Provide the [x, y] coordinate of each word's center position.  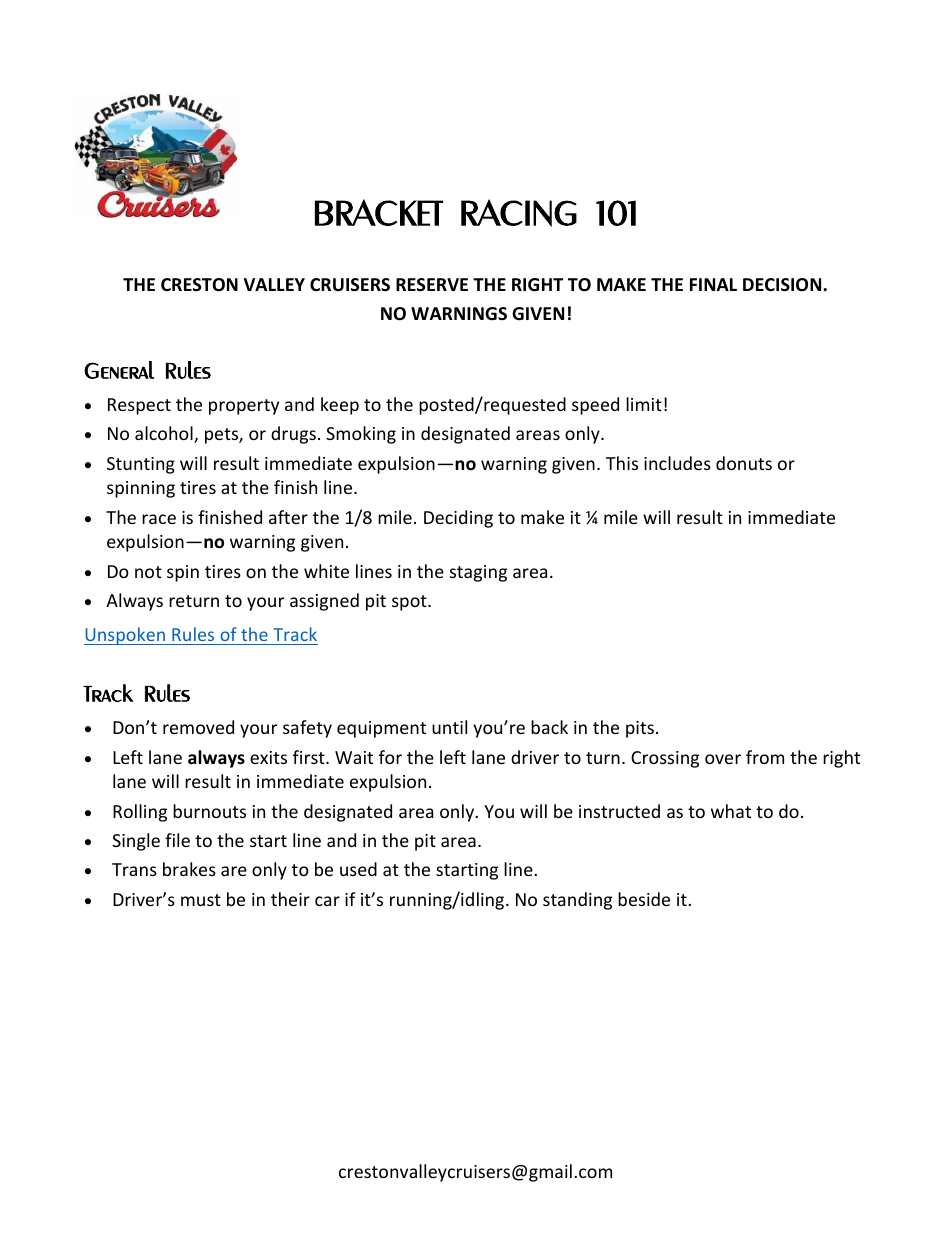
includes [677, 463]
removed [198, 727]
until [449, 727]
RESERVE [432, 285]
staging [478, 573]
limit [644, 404]
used [358, 869]
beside [644, 899]
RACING [519, 213]
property [244, 407]
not [148, 572]
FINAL [713, 284]
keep [340, 406]
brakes [189, 869]
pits [640, 729]
